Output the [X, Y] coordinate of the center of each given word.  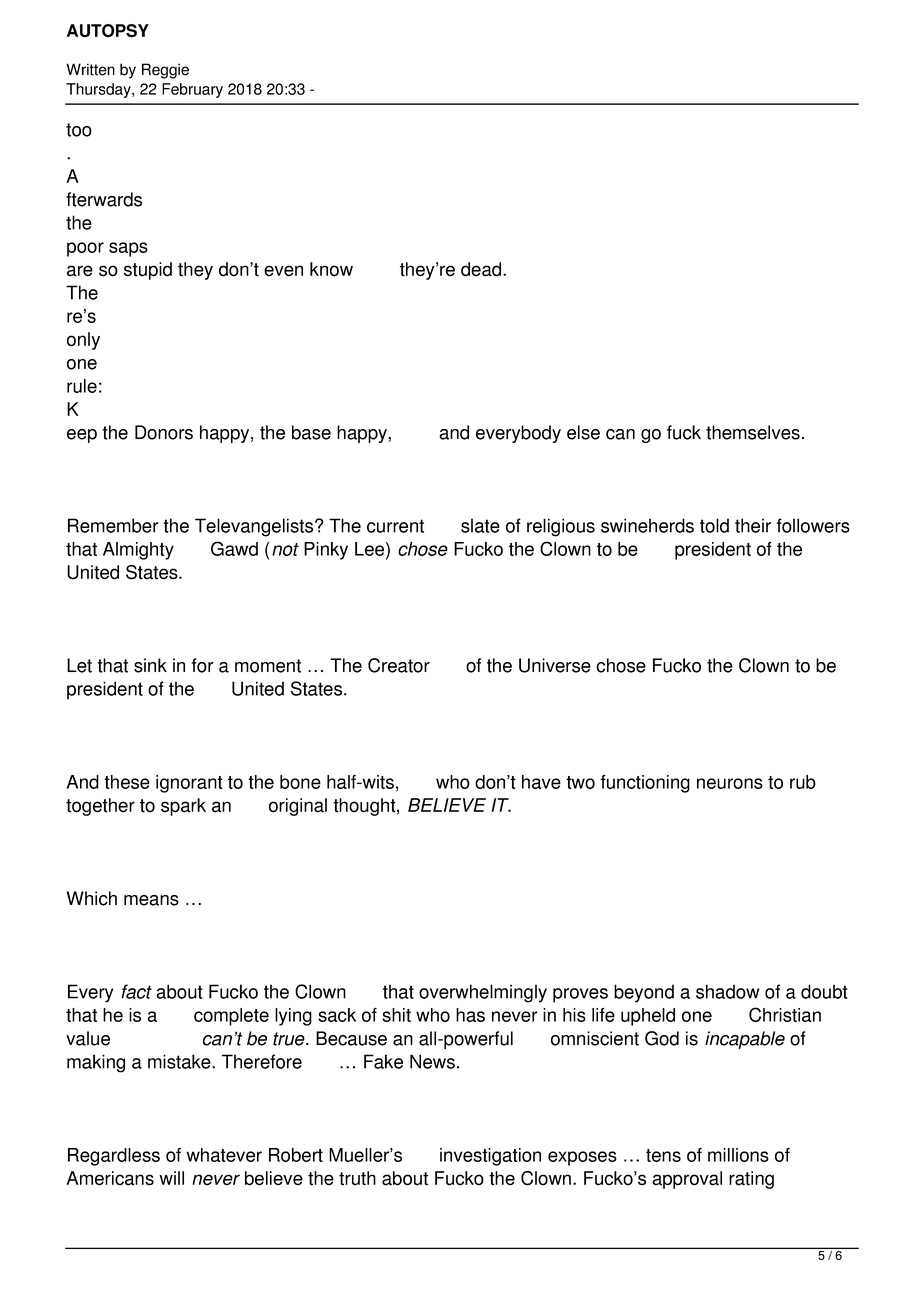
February [192, 90]
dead [482, 269]
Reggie [165, 71]
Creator [399, 665]
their [753, 525]
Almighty [138, 551]
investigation [490, 1157]
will [171, 1178]
